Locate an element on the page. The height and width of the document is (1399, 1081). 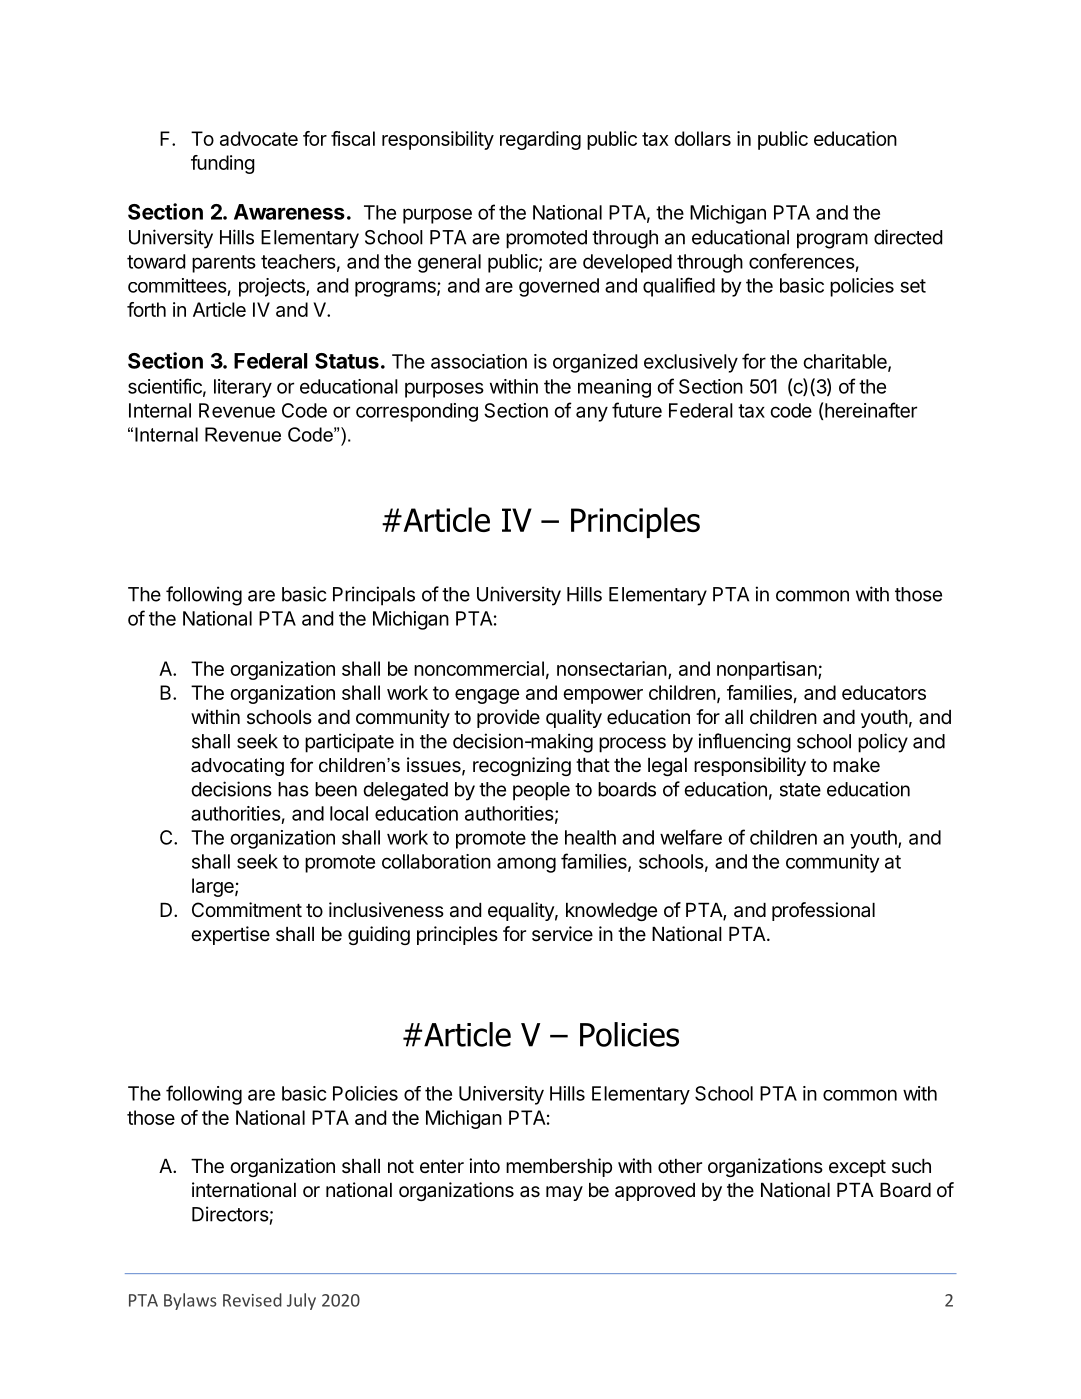
conferences is located at coordinates (802, 261).
